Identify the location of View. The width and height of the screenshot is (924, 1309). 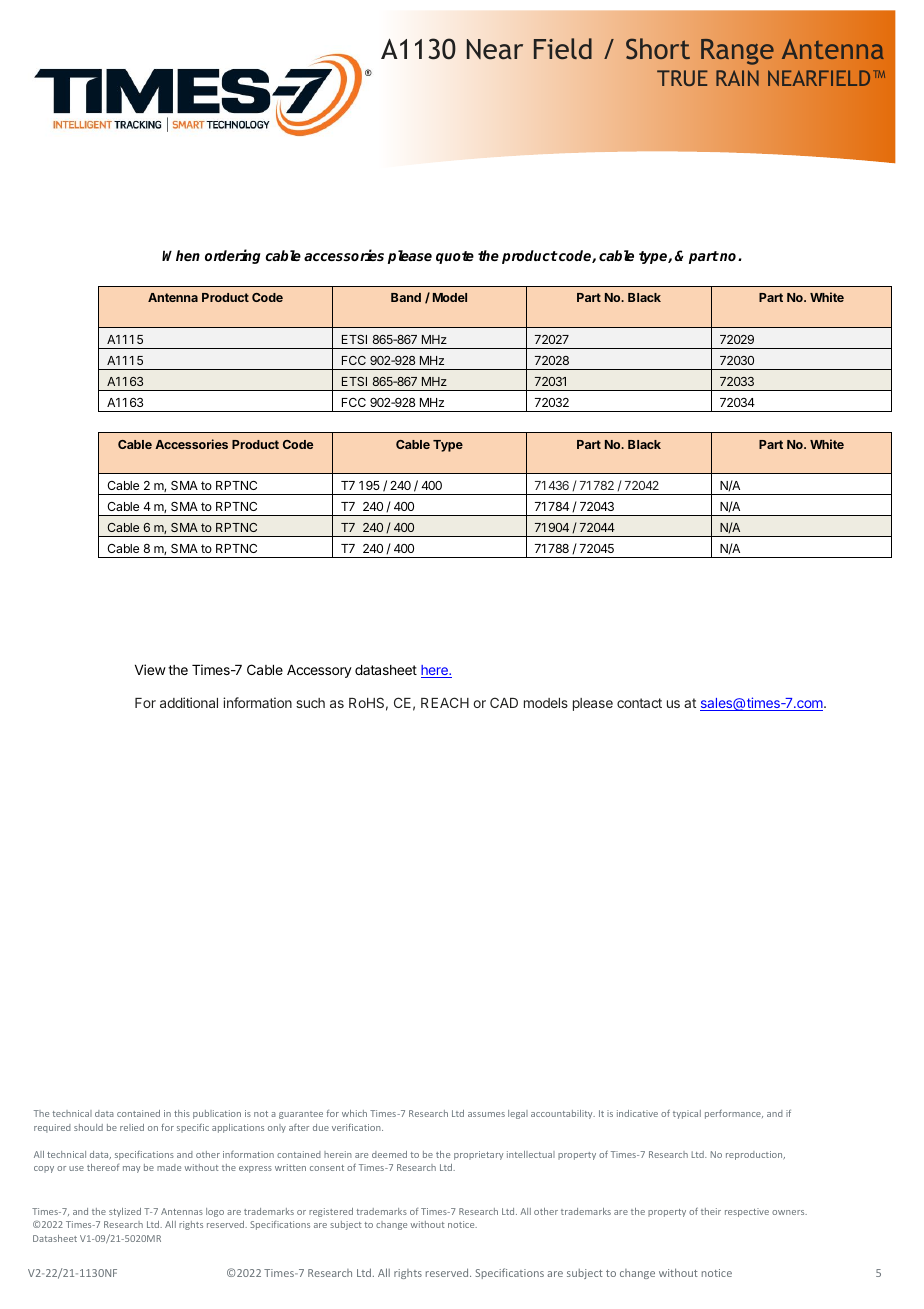
(150, 669).
